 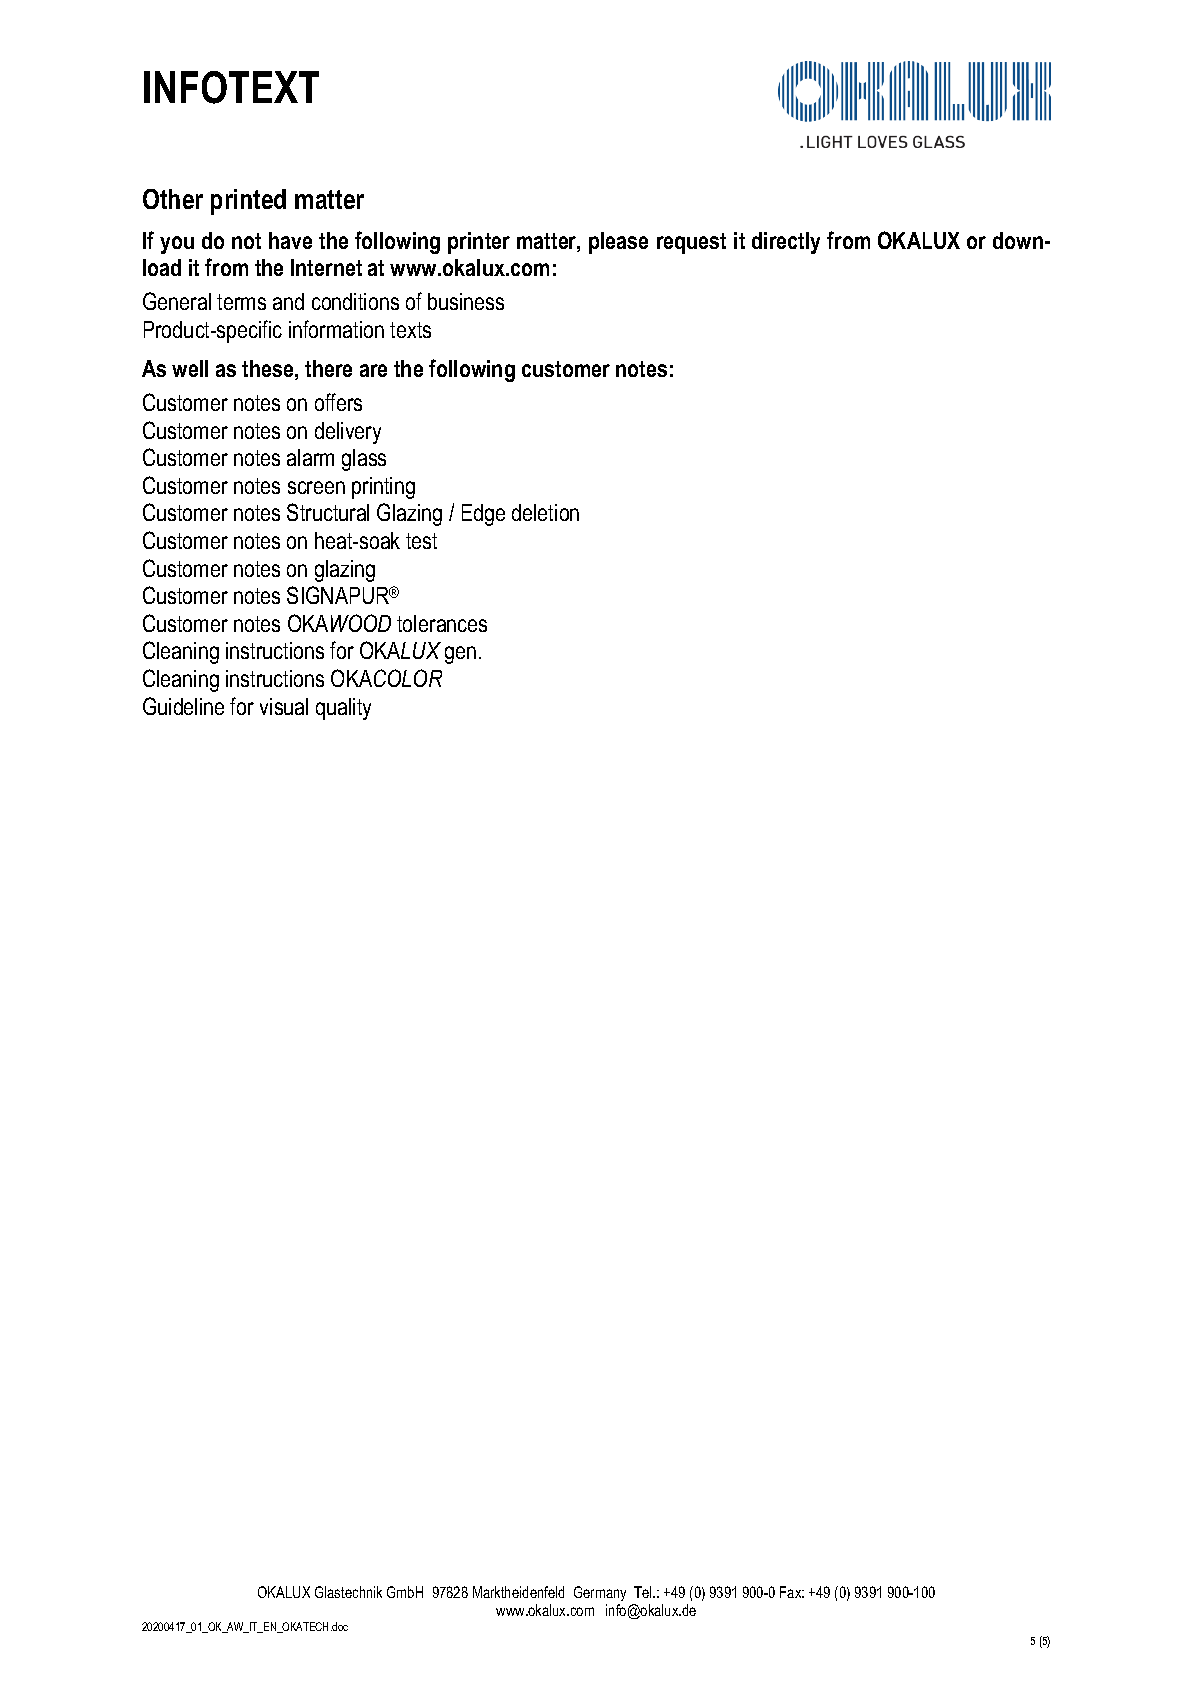 I want to click on quality, so click(x=343, y=709).
